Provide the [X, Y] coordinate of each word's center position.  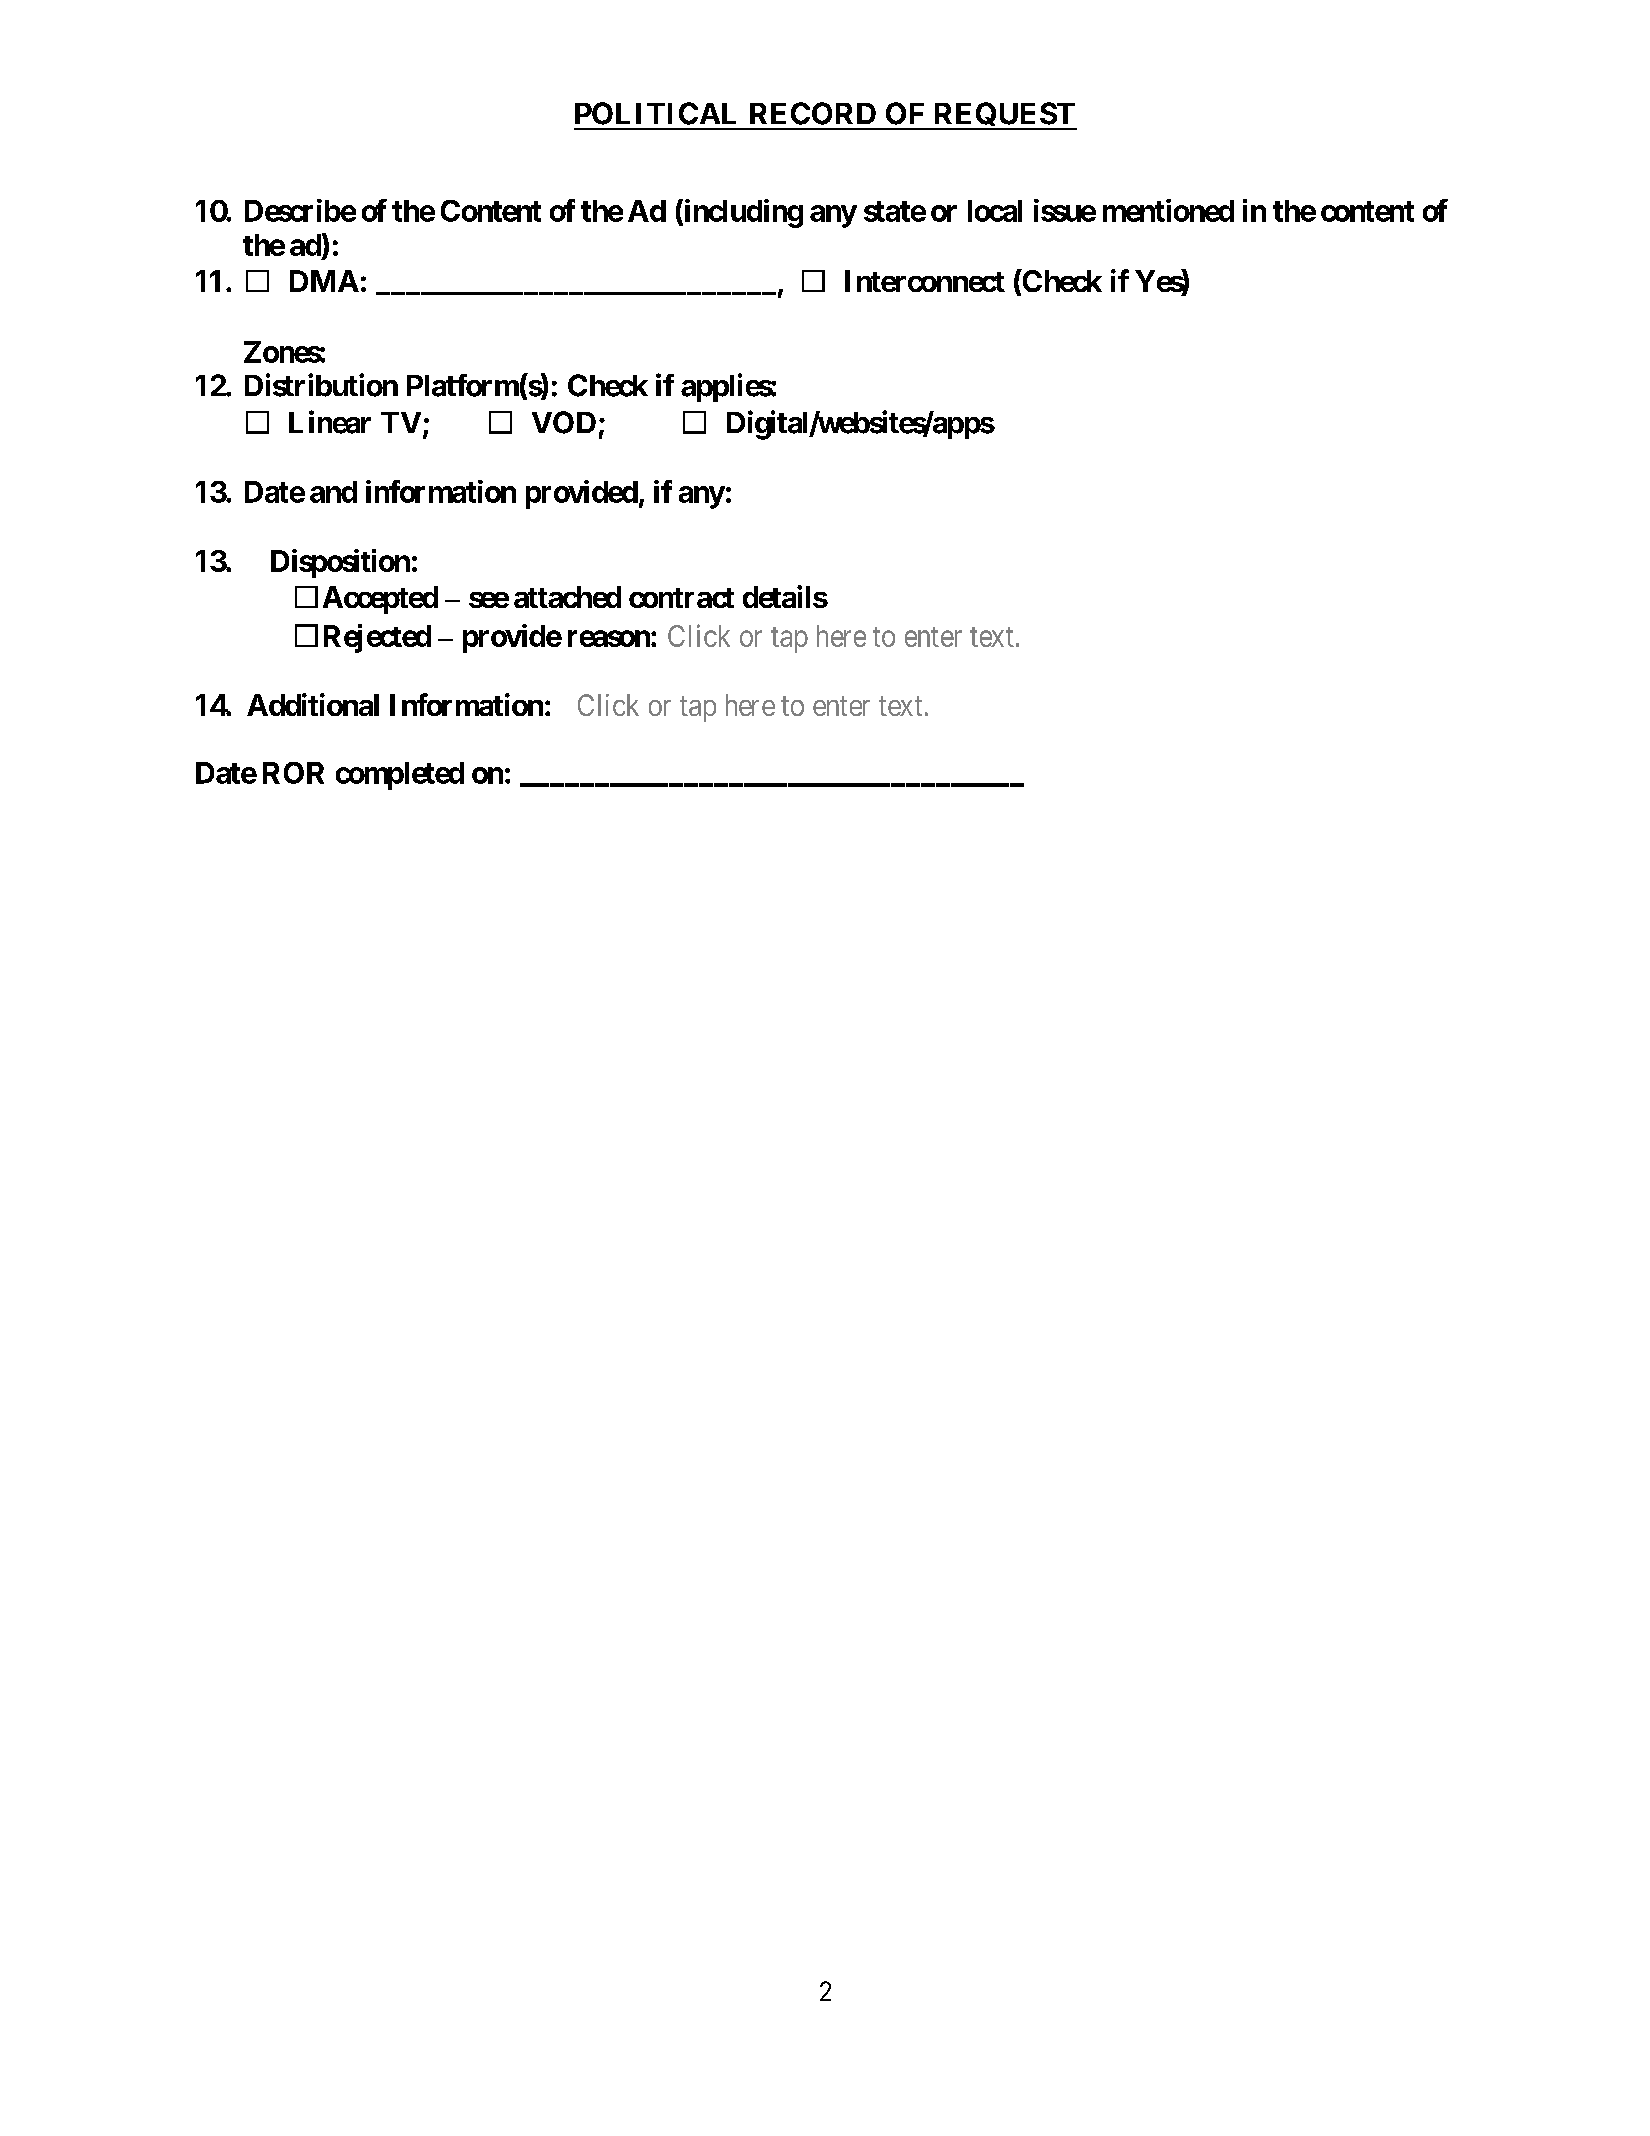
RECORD [813, 113]
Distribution [321, 385]
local [995, 211]
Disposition [340, 563]
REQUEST [1004, 116]
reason [610, 638]
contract [681, 598]
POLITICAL [655, 113]
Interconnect [925, 281]
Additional [313, 704]
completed [400, 776]
